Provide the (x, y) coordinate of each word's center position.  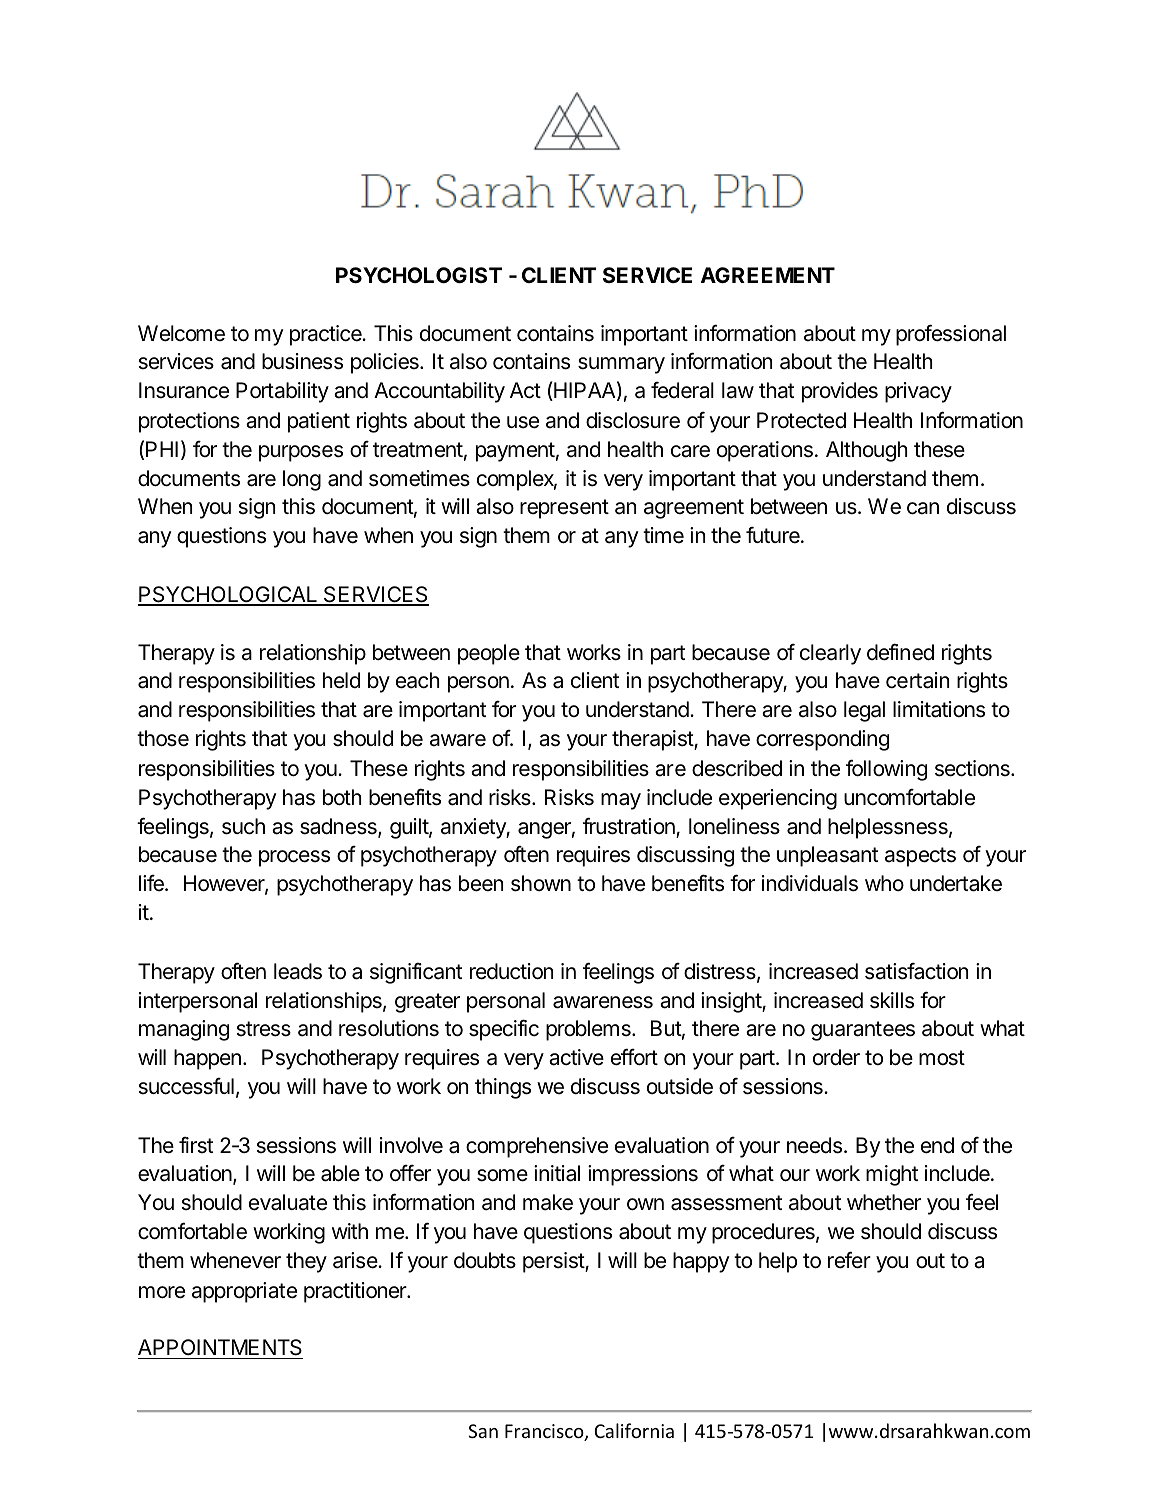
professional (951, 335)
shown (541, 883)
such (243, 826)
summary (621, 365)
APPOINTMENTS (220, 1349)
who (884, 883)
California (634, 1430)
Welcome (181, 333)
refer (849, 1260)
